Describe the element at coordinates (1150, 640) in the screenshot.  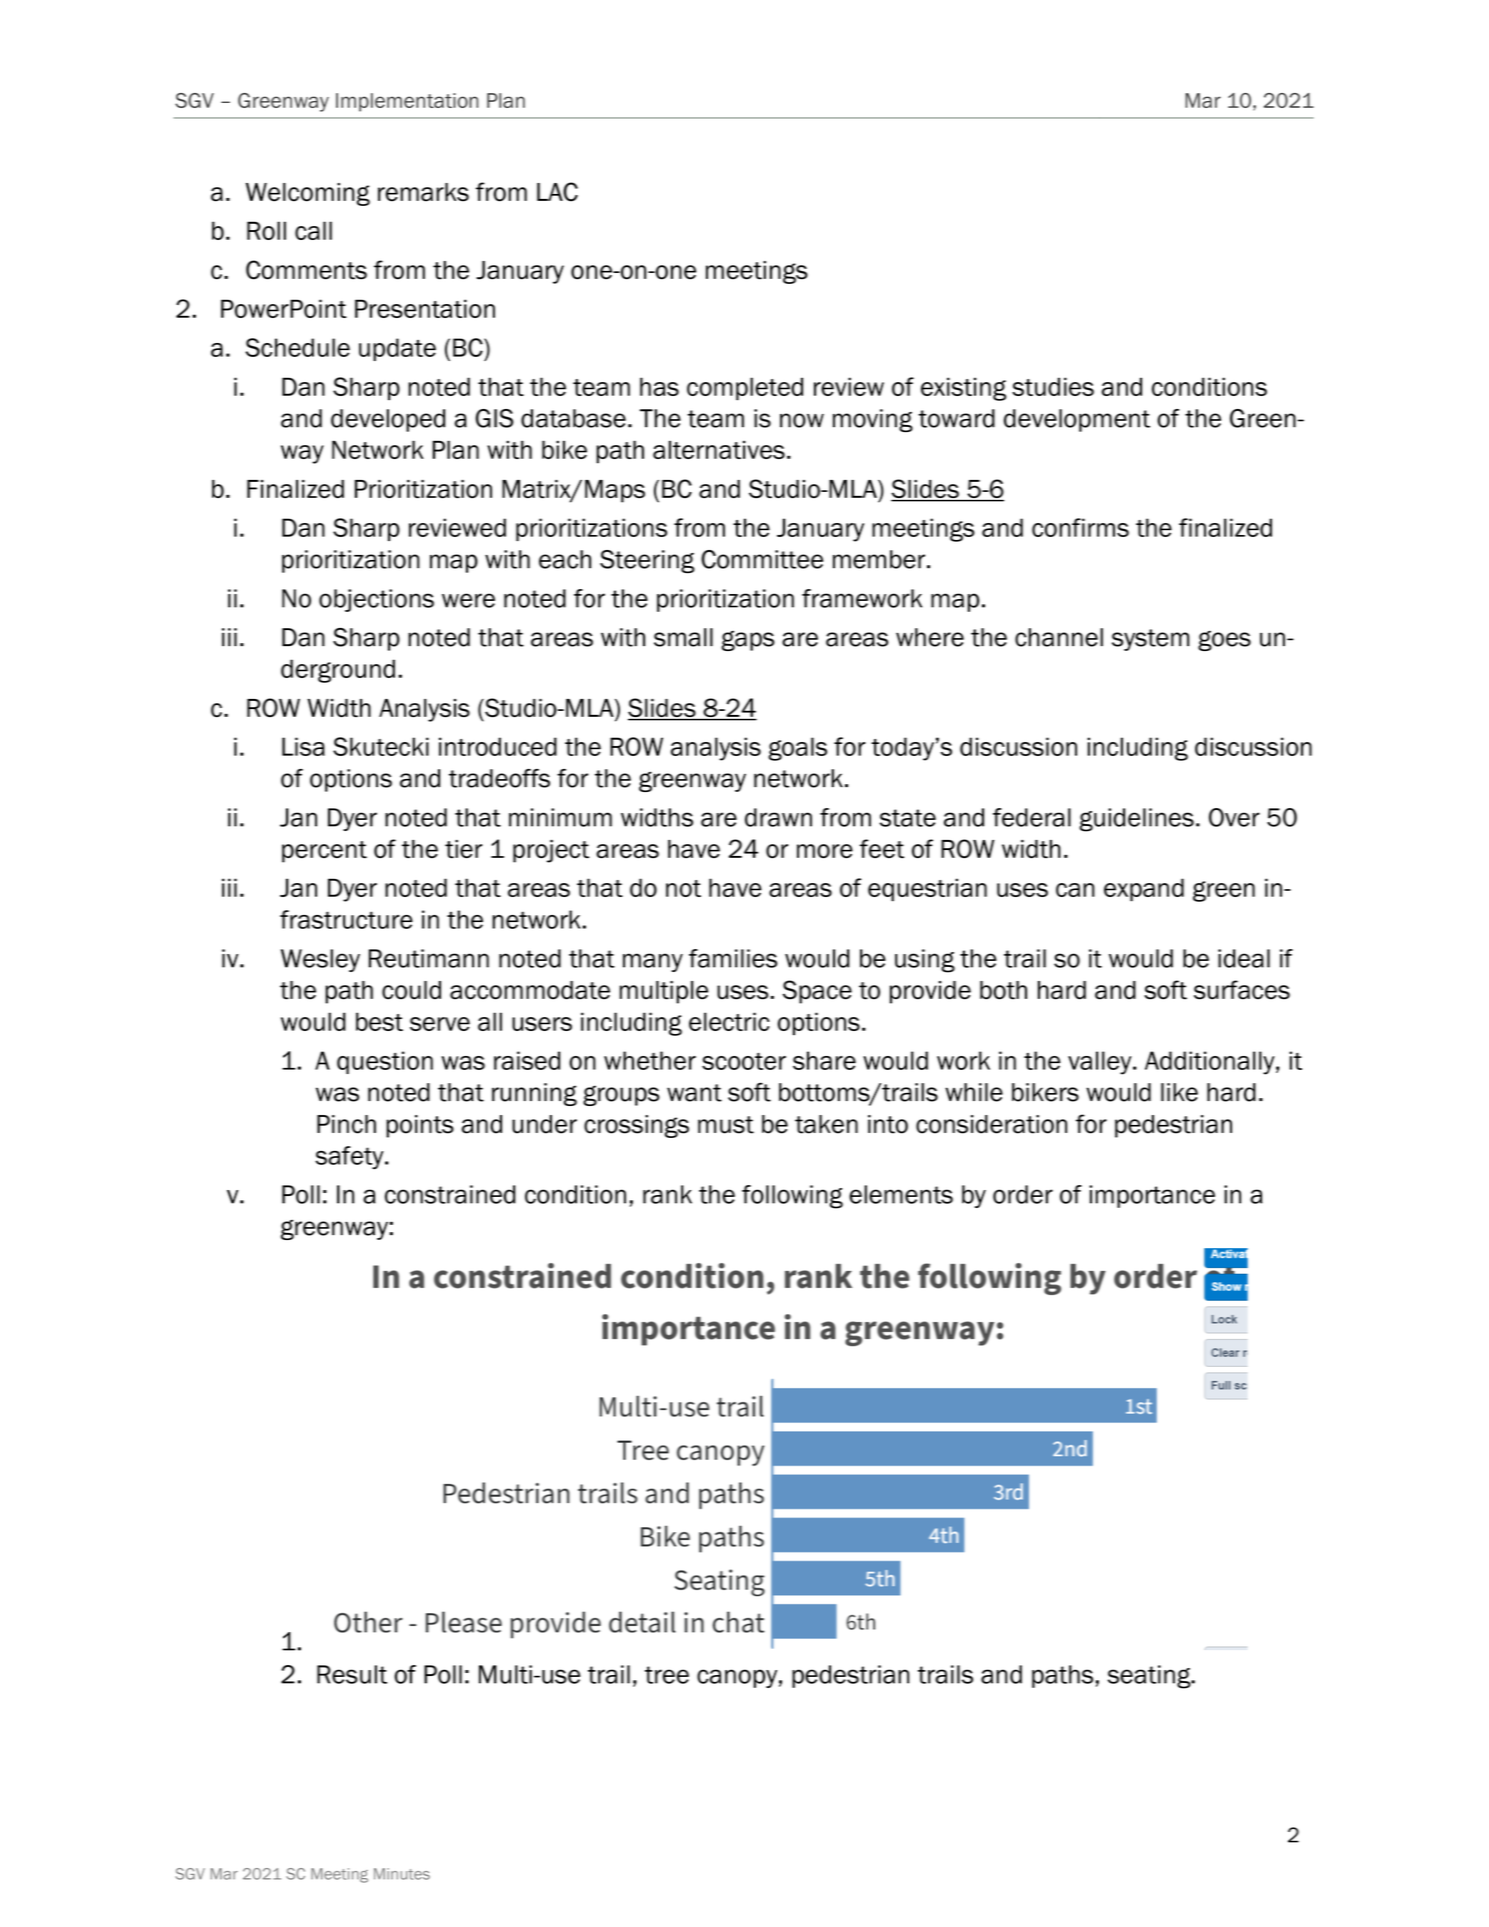
I see `system` at that location.
